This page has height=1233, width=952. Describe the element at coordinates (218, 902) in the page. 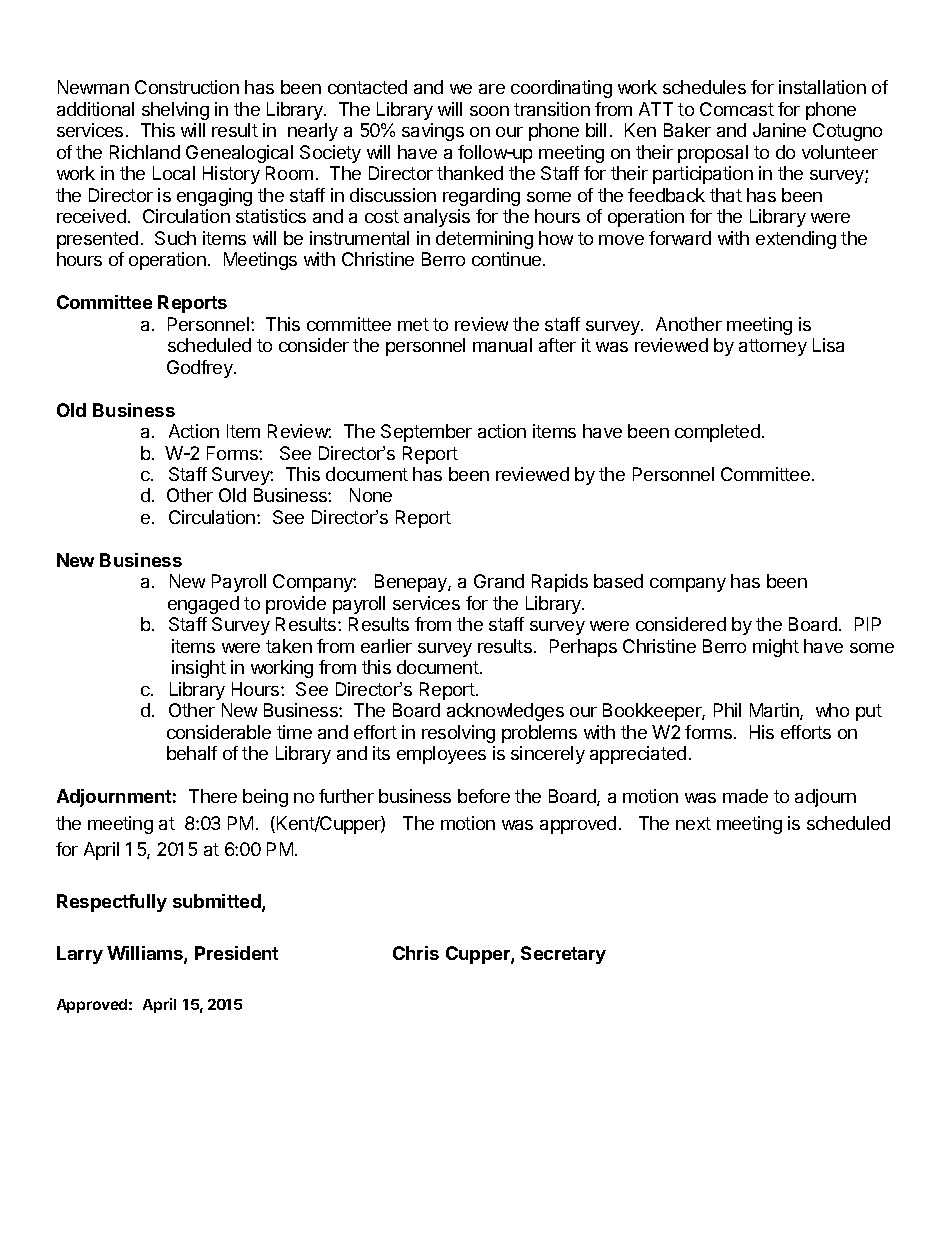

I see `submitted` at that location.
